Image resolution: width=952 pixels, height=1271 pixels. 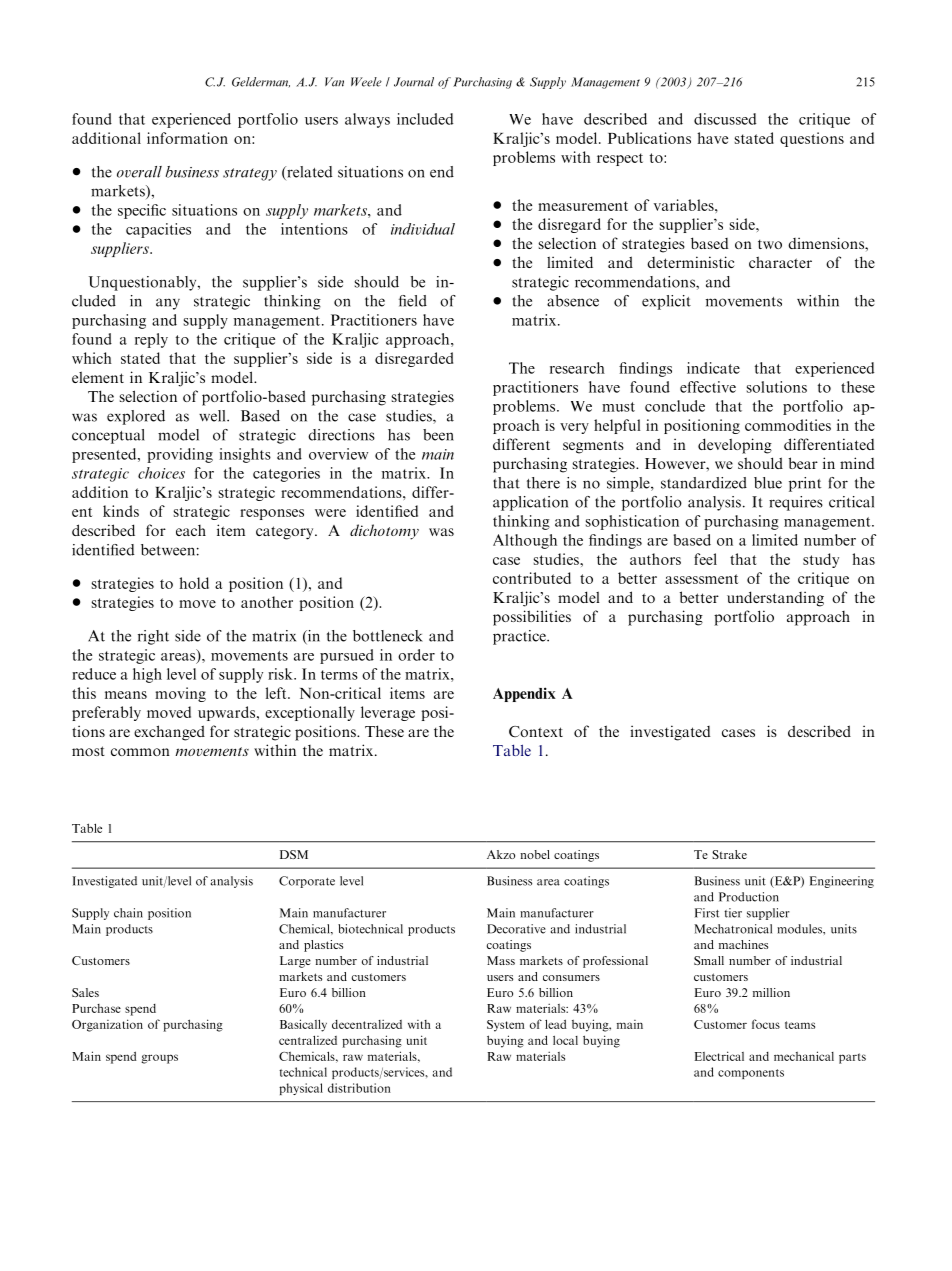 I want to click on moving, so click(x=180, y=694).
